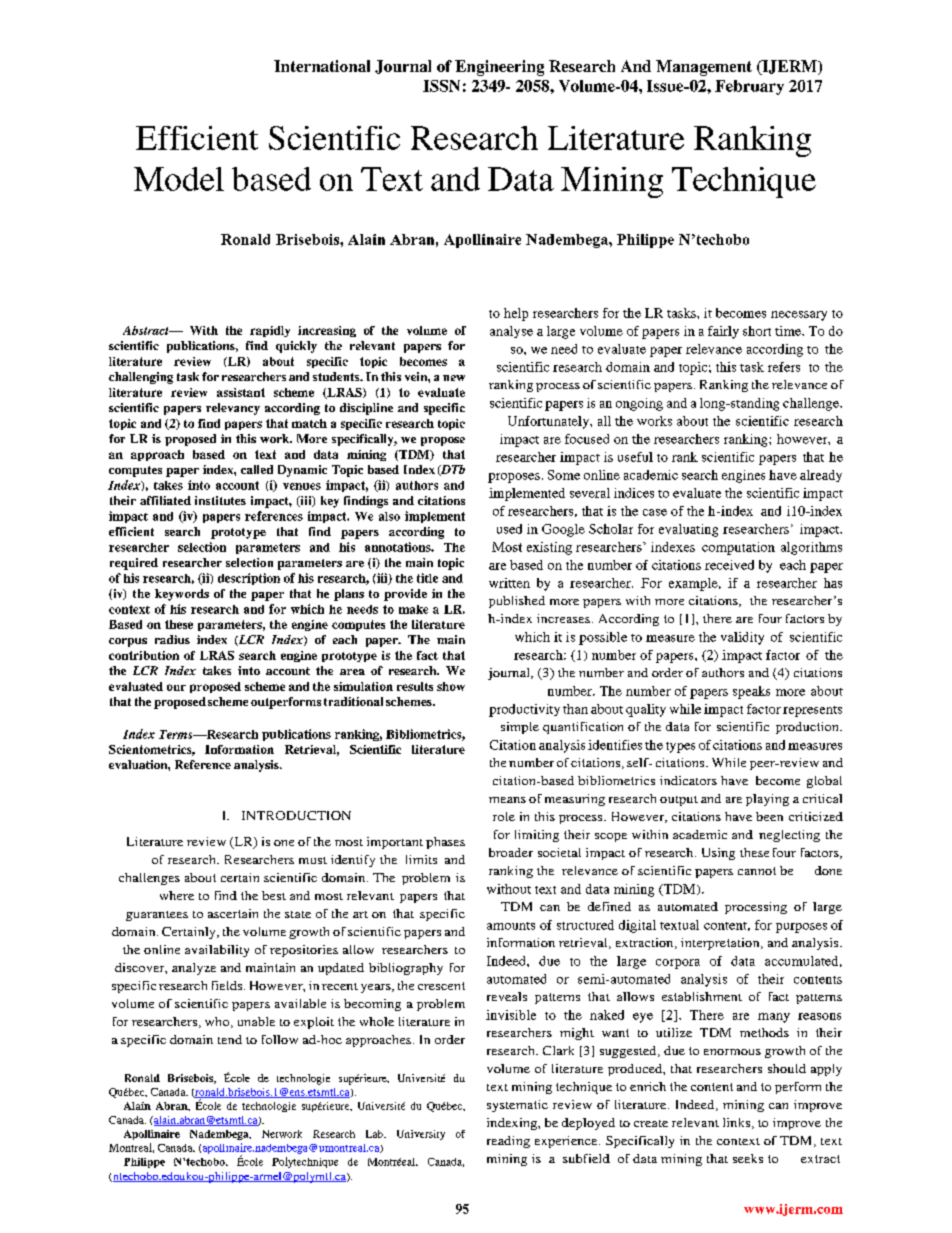 Image resolution: width=952 pixels, height=1233 pixels. I want to click on reading, so click(508, 1142).
